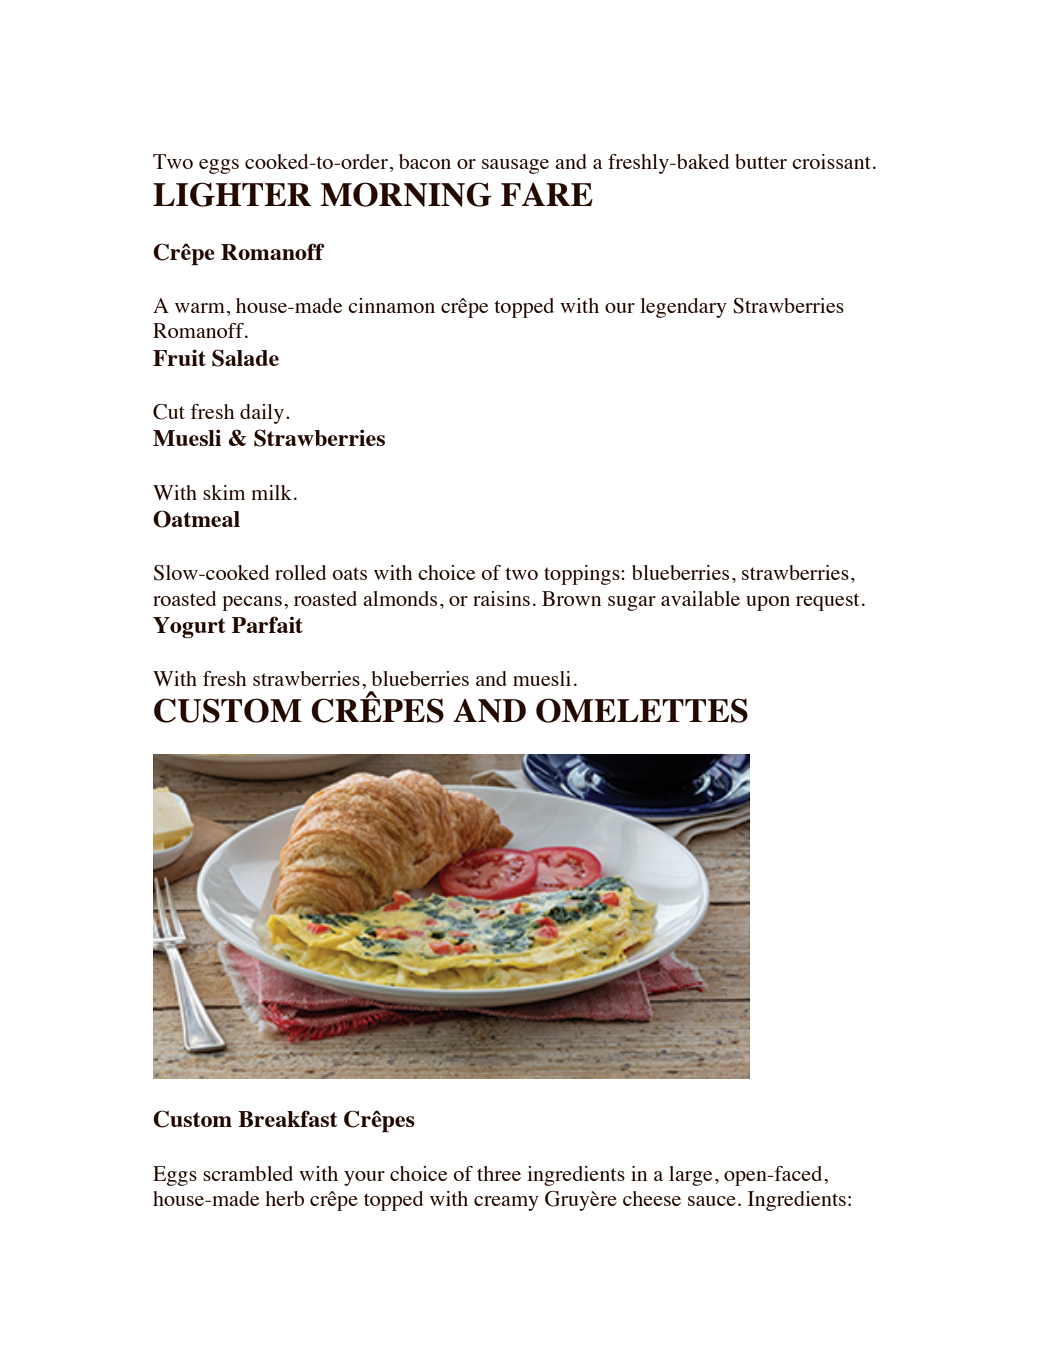 Image resolution: width=1041 pixels, height=1347 pixels. What do you see at coordinates (499, 1173) in the screenshot?
I see `three` at bounding box center [499, 1173].
